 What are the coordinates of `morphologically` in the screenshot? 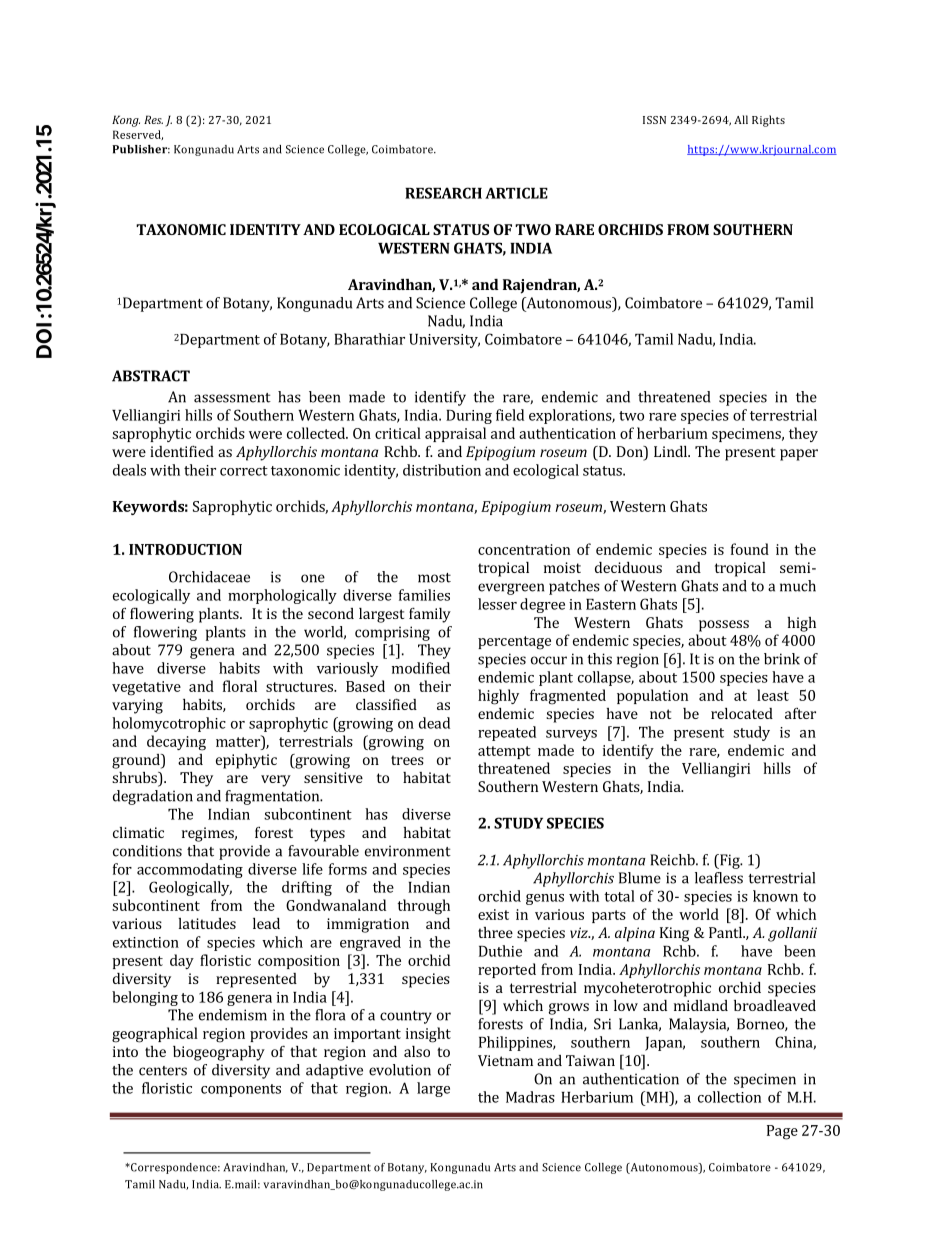 It's located at (282, 596).
